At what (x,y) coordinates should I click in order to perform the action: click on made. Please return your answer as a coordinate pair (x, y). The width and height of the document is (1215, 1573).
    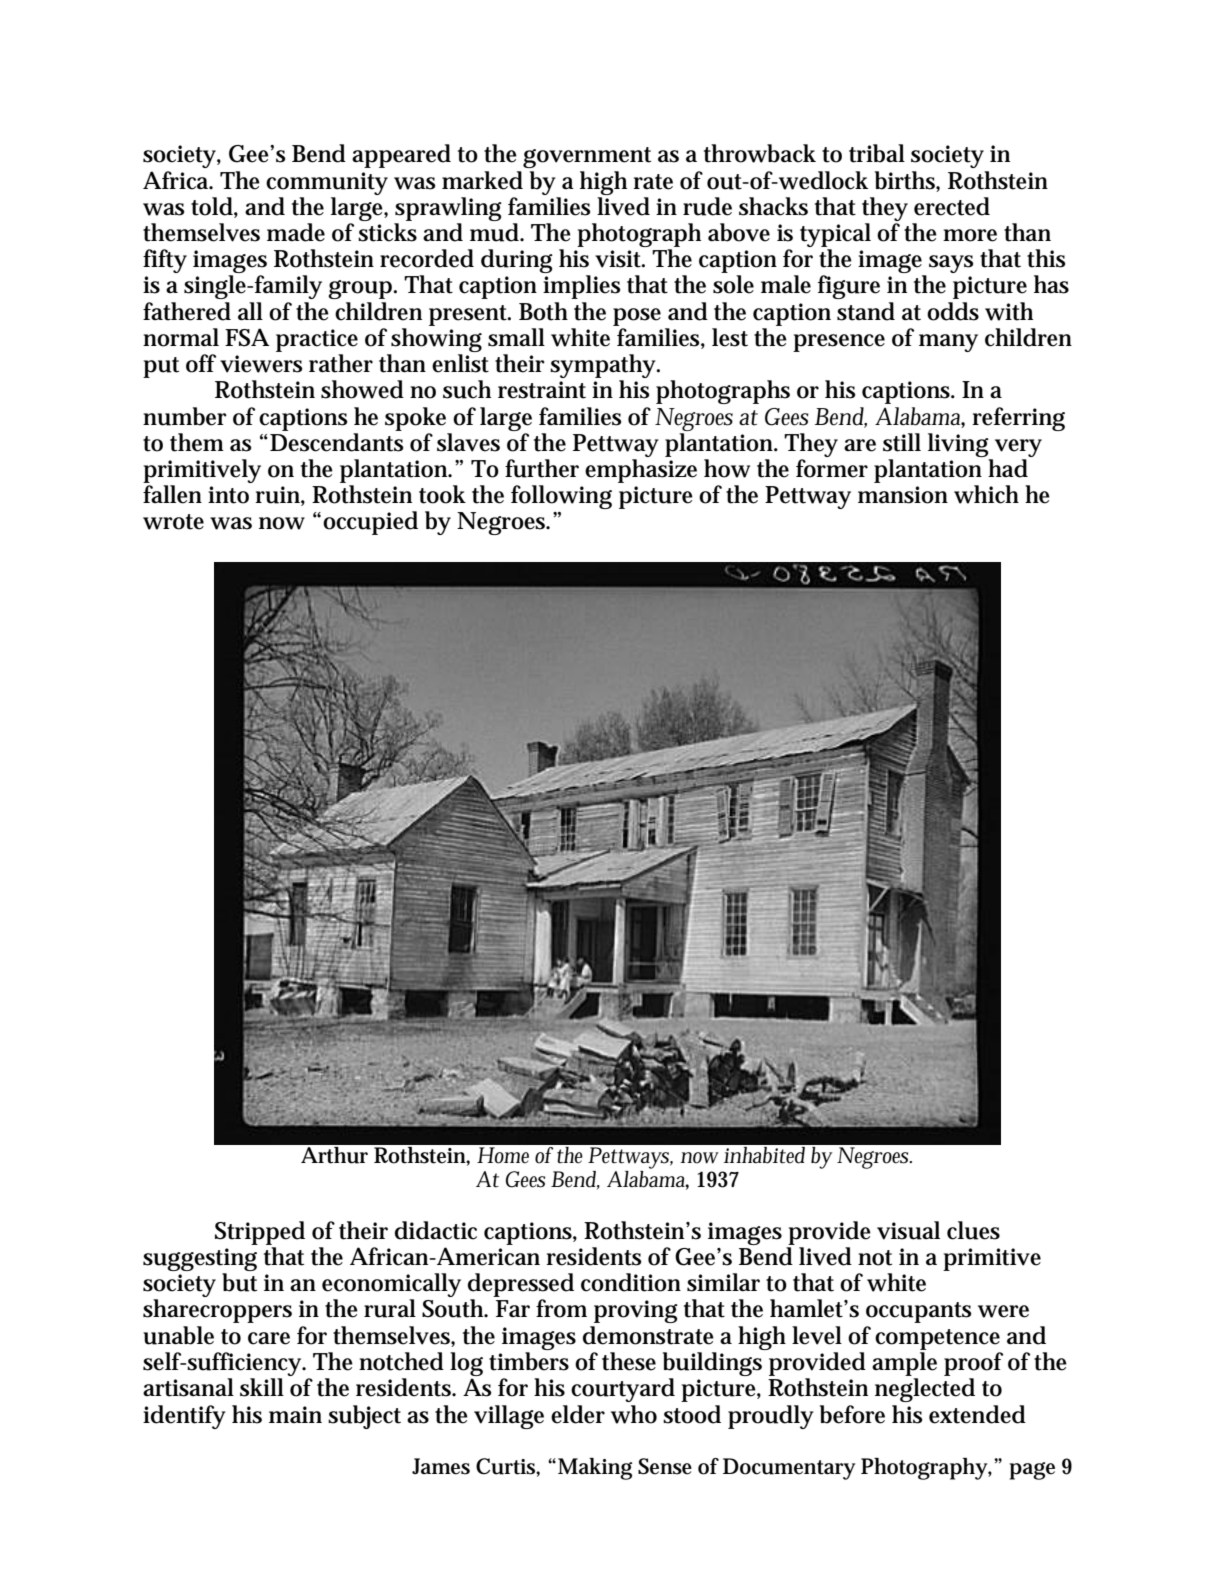
    Looking at the image, I should click on (296, 232).
